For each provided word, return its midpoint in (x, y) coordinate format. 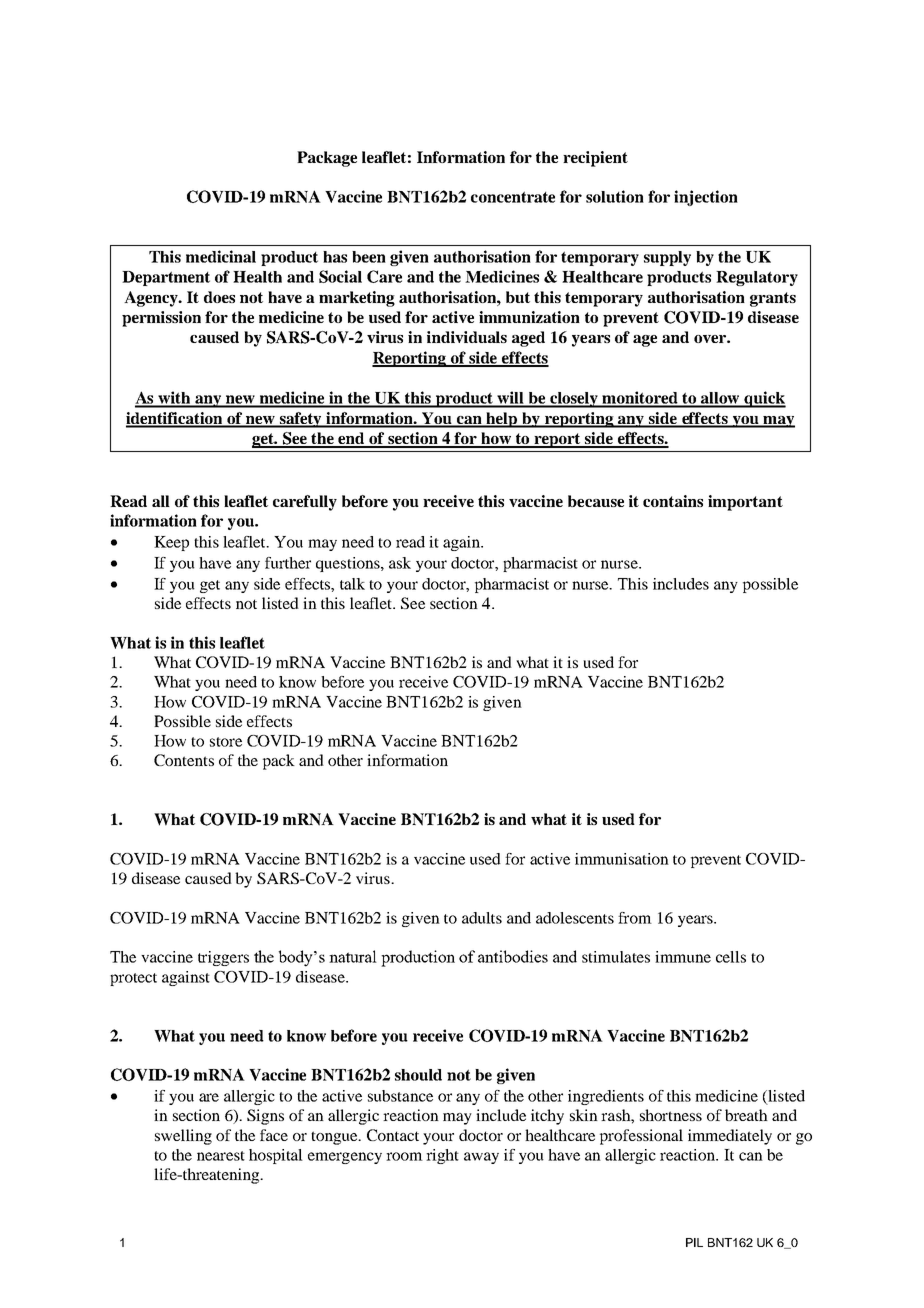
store (226, 742)
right (442, 1156)
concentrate (513, 197)
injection (706, 198)
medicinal (221, 256)
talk (352, 584)
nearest (221, 1156)
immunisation (622, 859)
